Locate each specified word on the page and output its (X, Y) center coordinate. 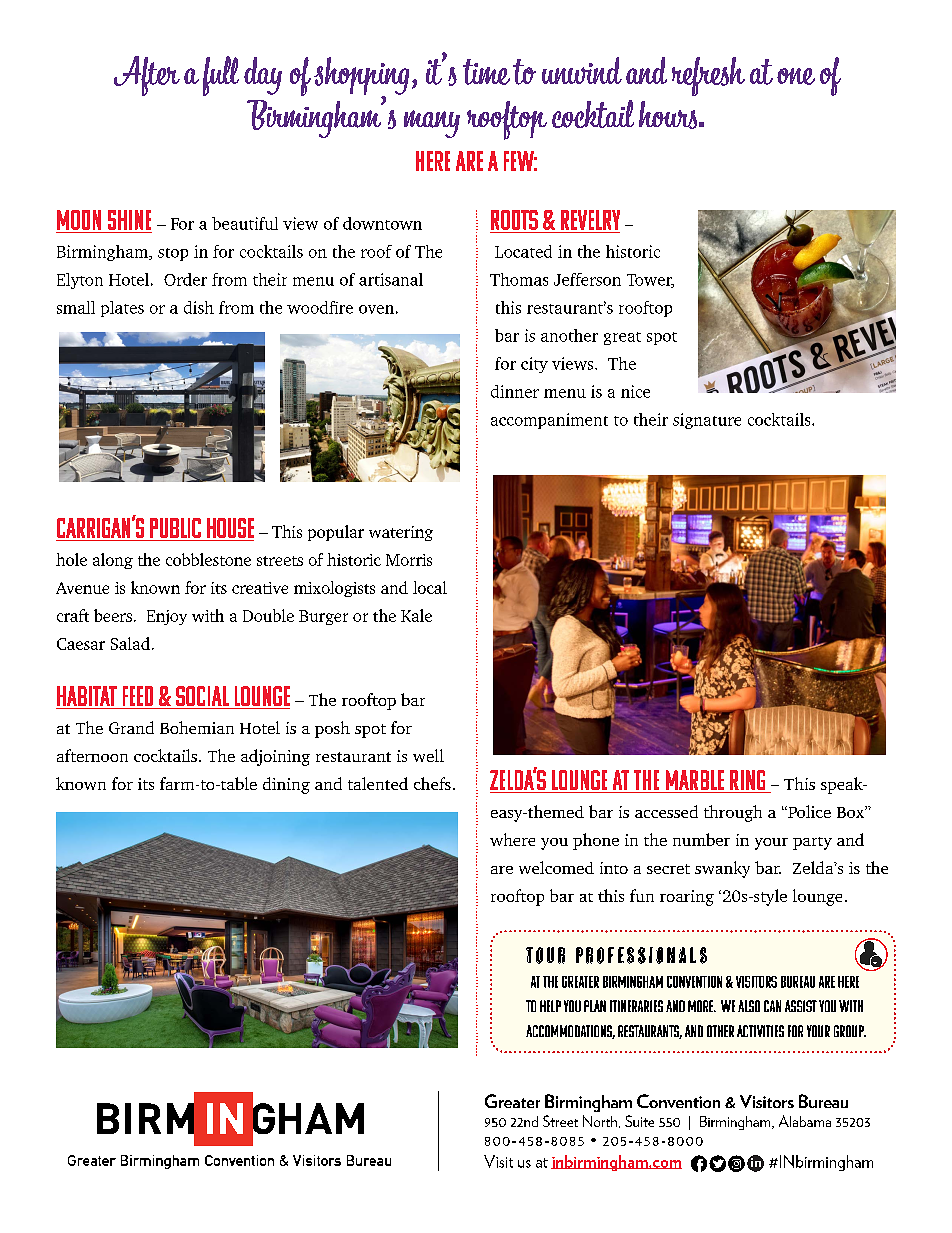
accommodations (570, 1032)
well (428, 755)
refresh (708, 76)
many (432, 124)
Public (175, 528)
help (550, 1006)
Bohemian (197, 727)
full (221, 76)
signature (707, 421)
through (733, 813)
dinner (515, 391)
